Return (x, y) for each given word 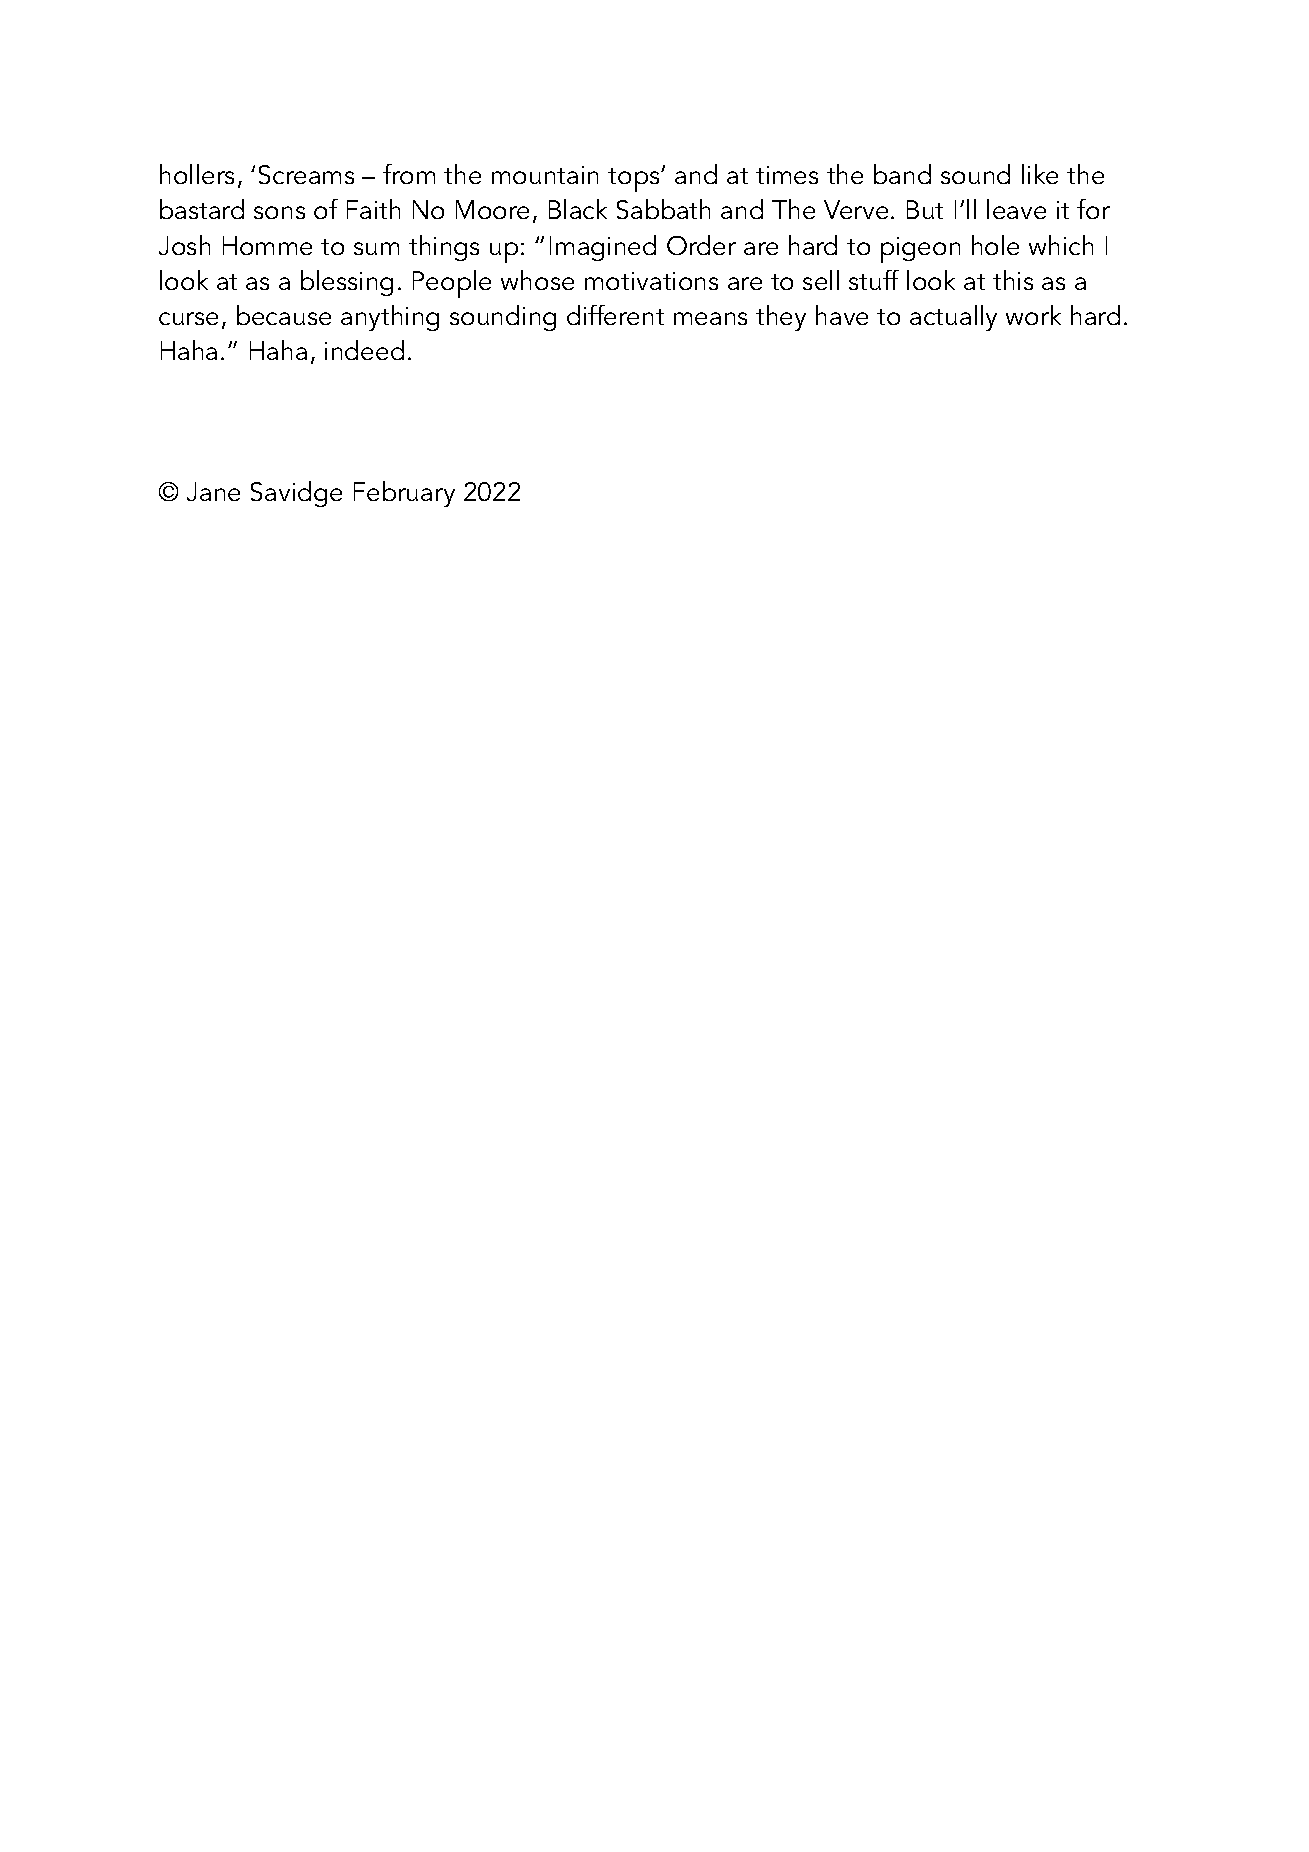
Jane (213, 491)
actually (953, 318)
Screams (306, 174)
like (1040, 174)
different (615, 315)
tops (635, 180)
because (284, 315)
